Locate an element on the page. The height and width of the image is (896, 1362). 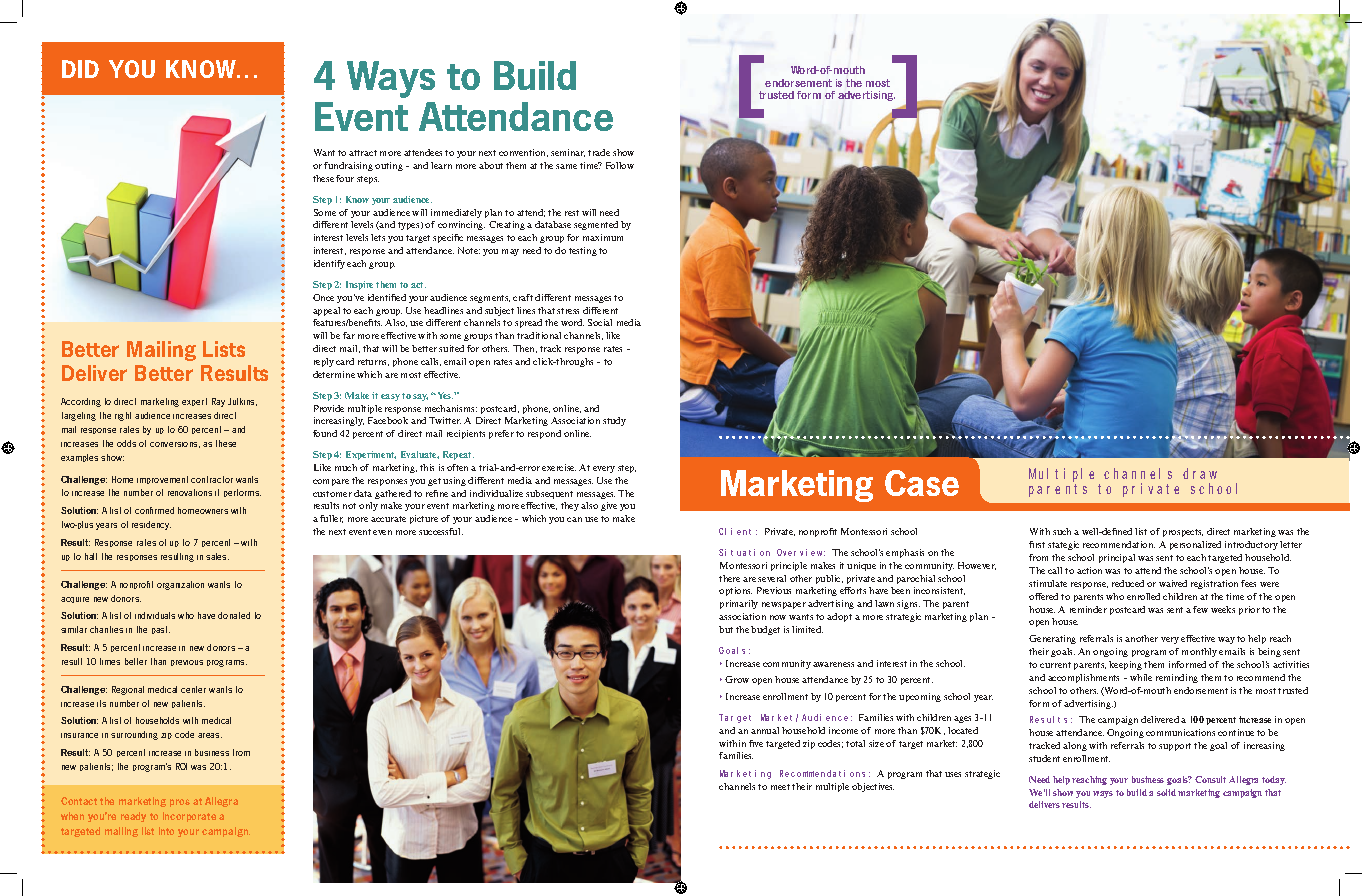
incorporate is located at coordinates (189, 817).
